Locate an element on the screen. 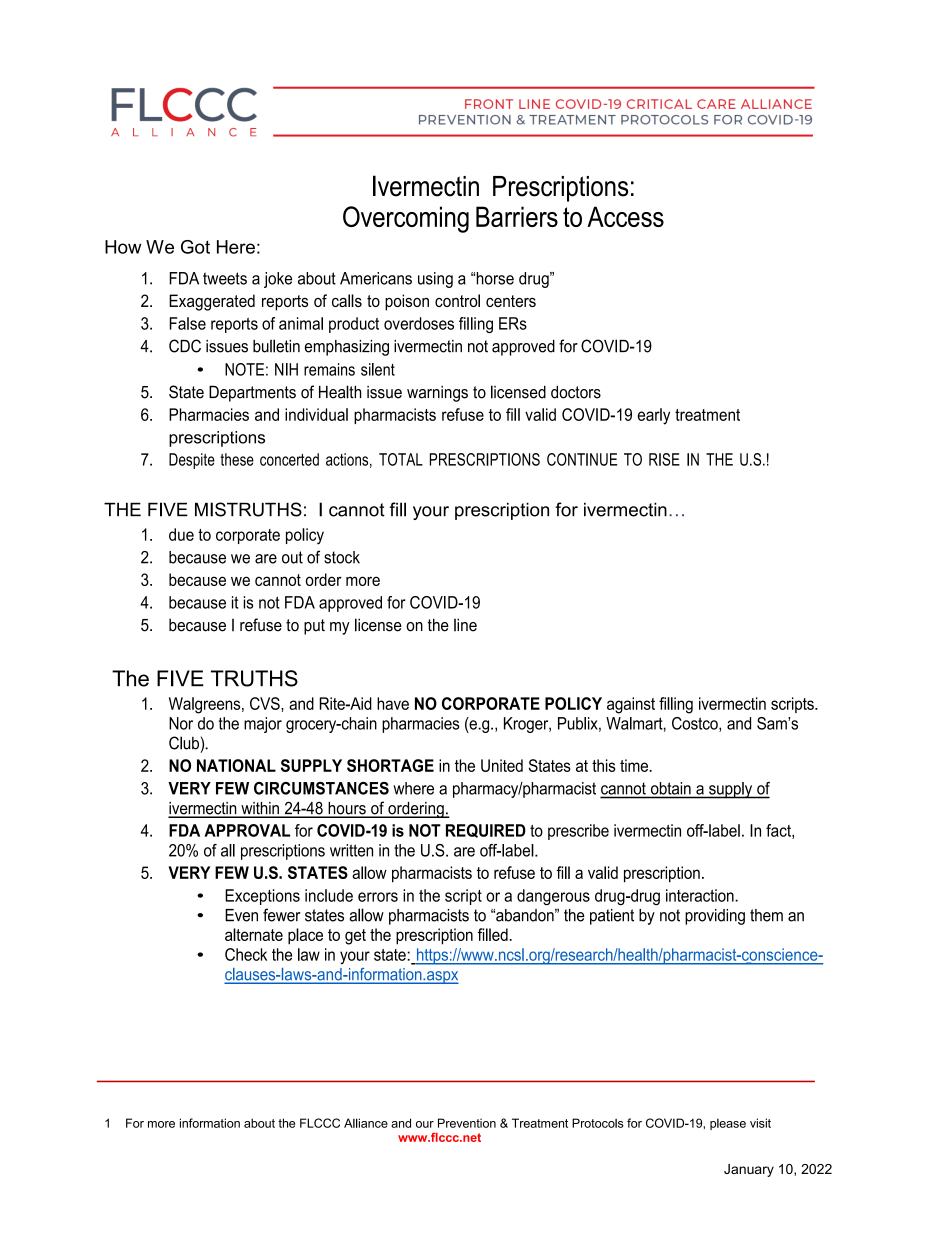 Image resolution: width=952 pixels, height=1233 pixels. against is located at coordinates (631, 705).
